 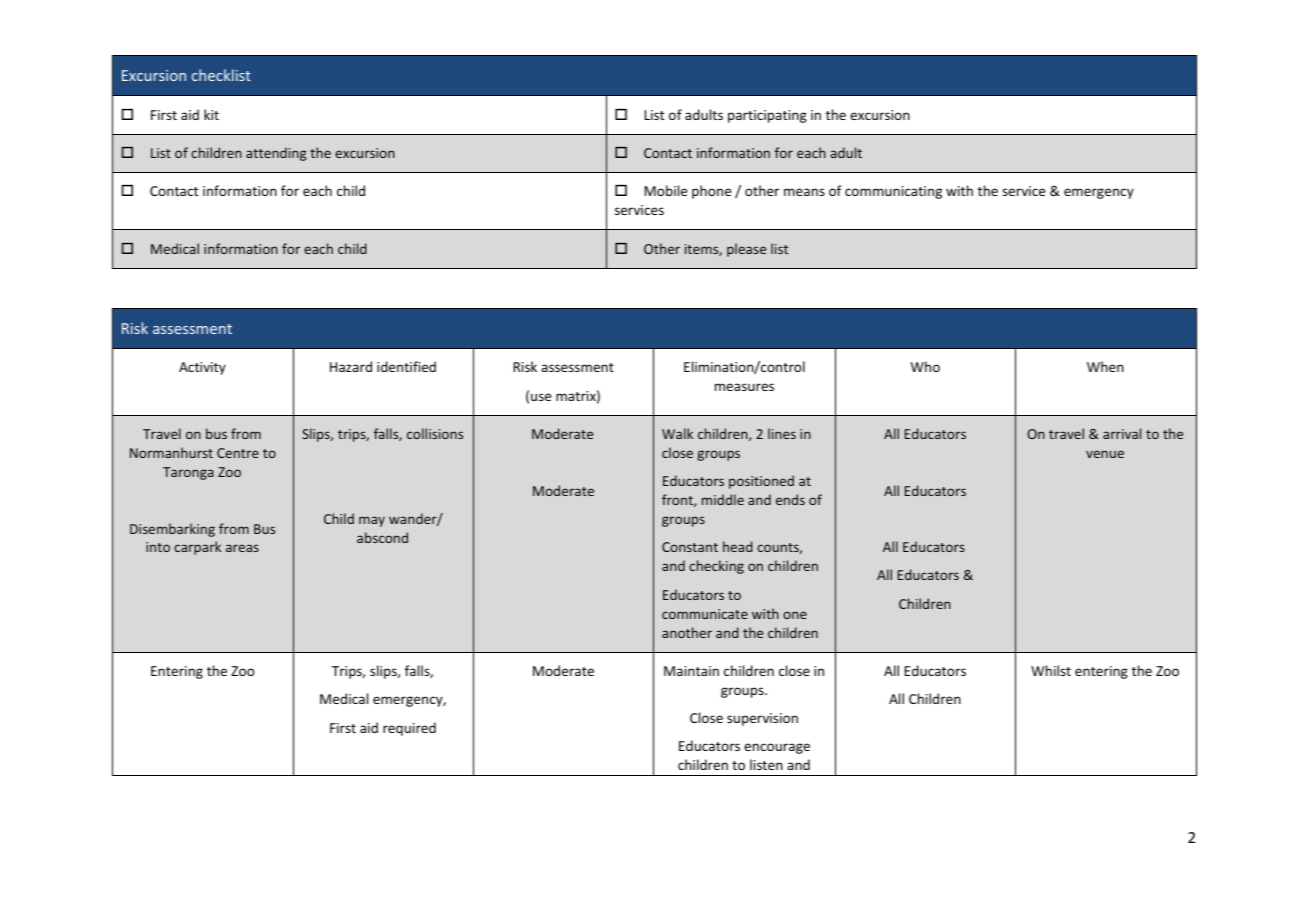 I want to click on Centre, so click(x=238, y=453).
